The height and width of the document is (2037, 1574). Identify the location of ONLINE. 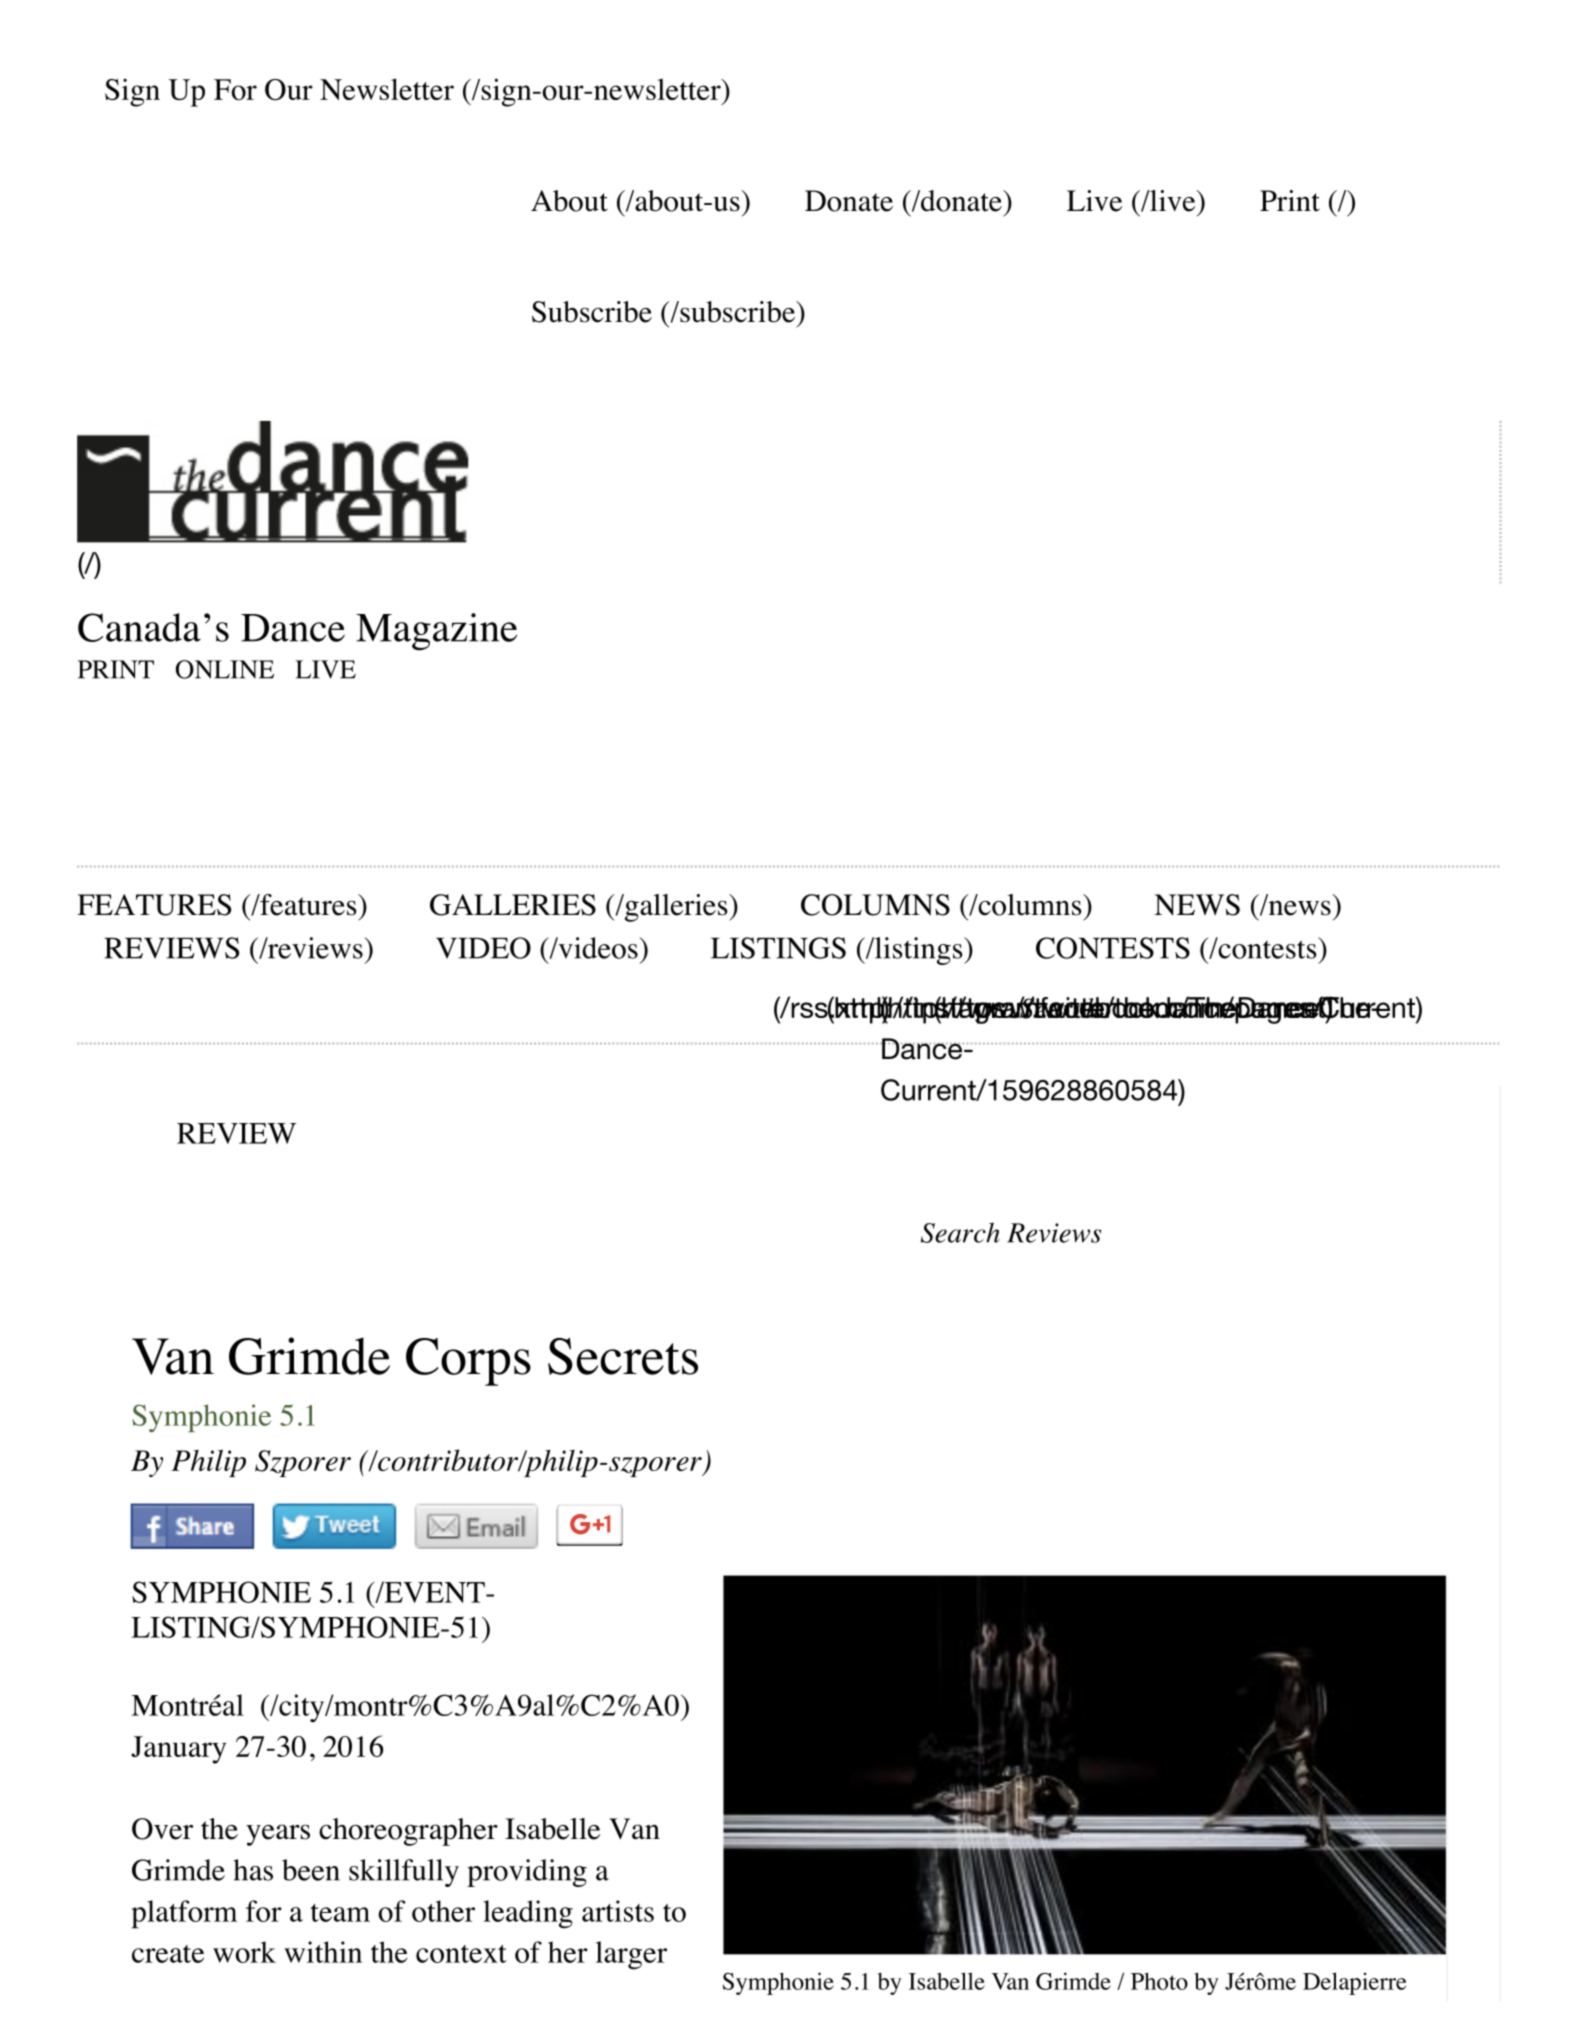
(225, 669).
